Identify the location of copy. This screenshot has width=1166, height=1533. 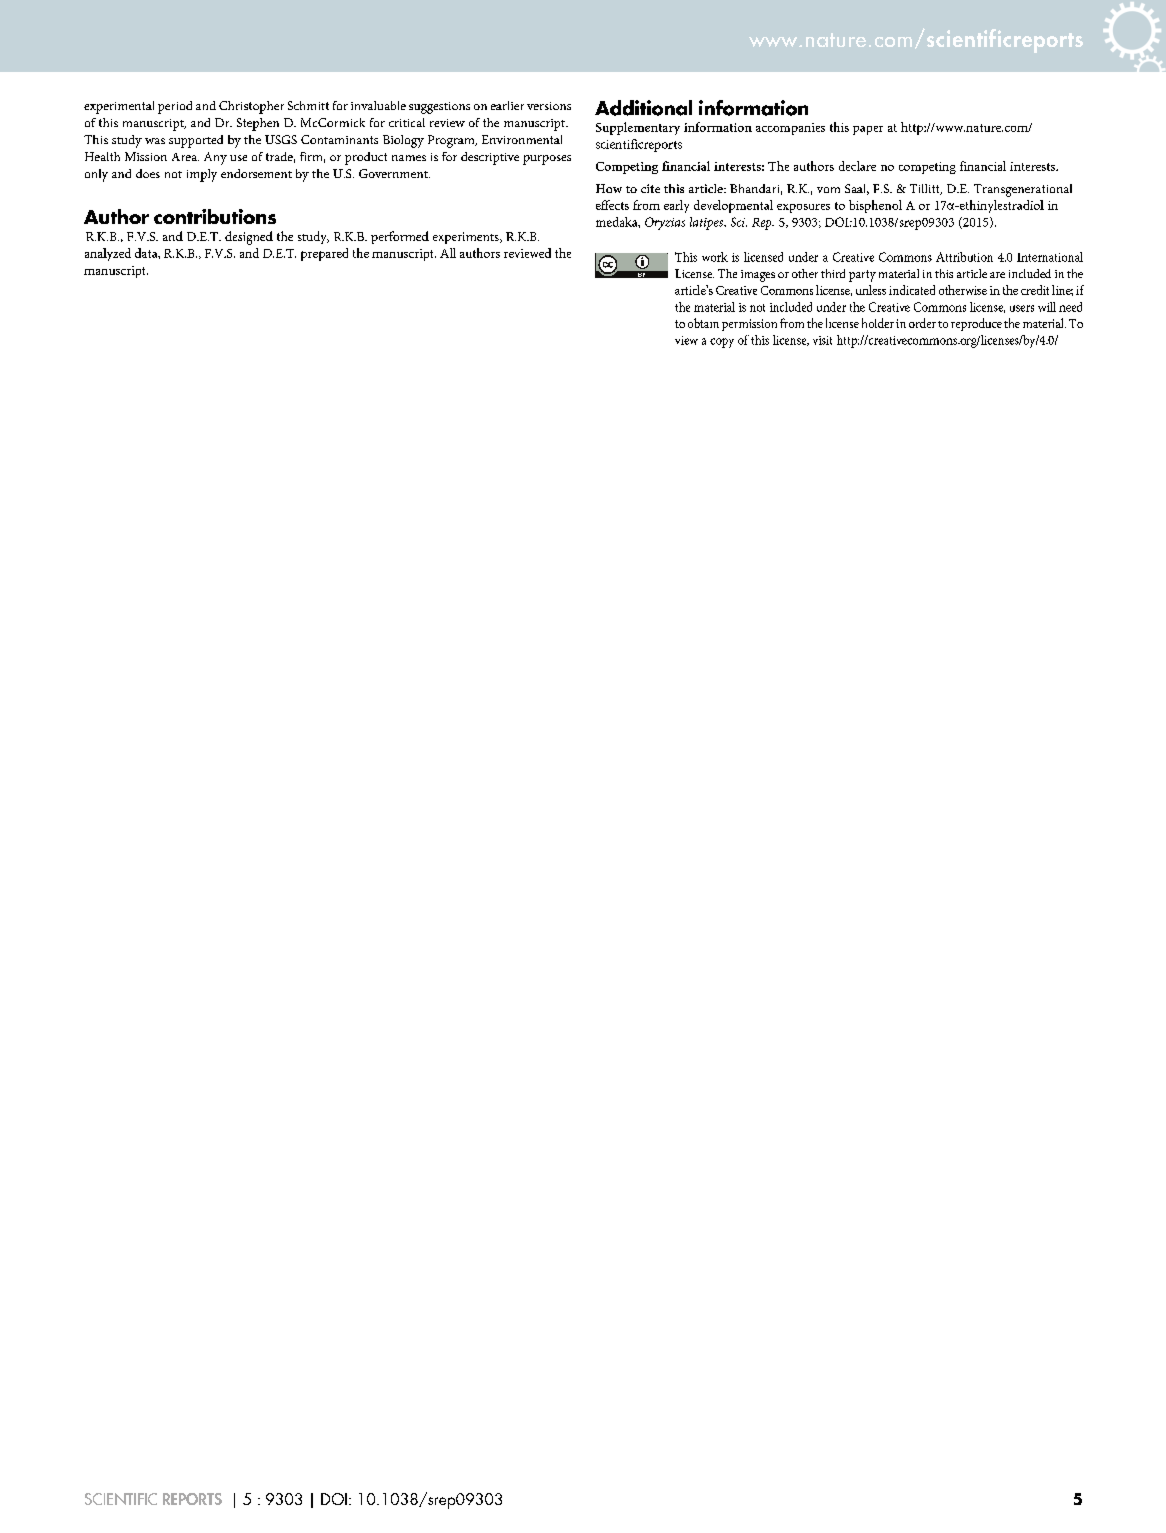
(722, 343).
